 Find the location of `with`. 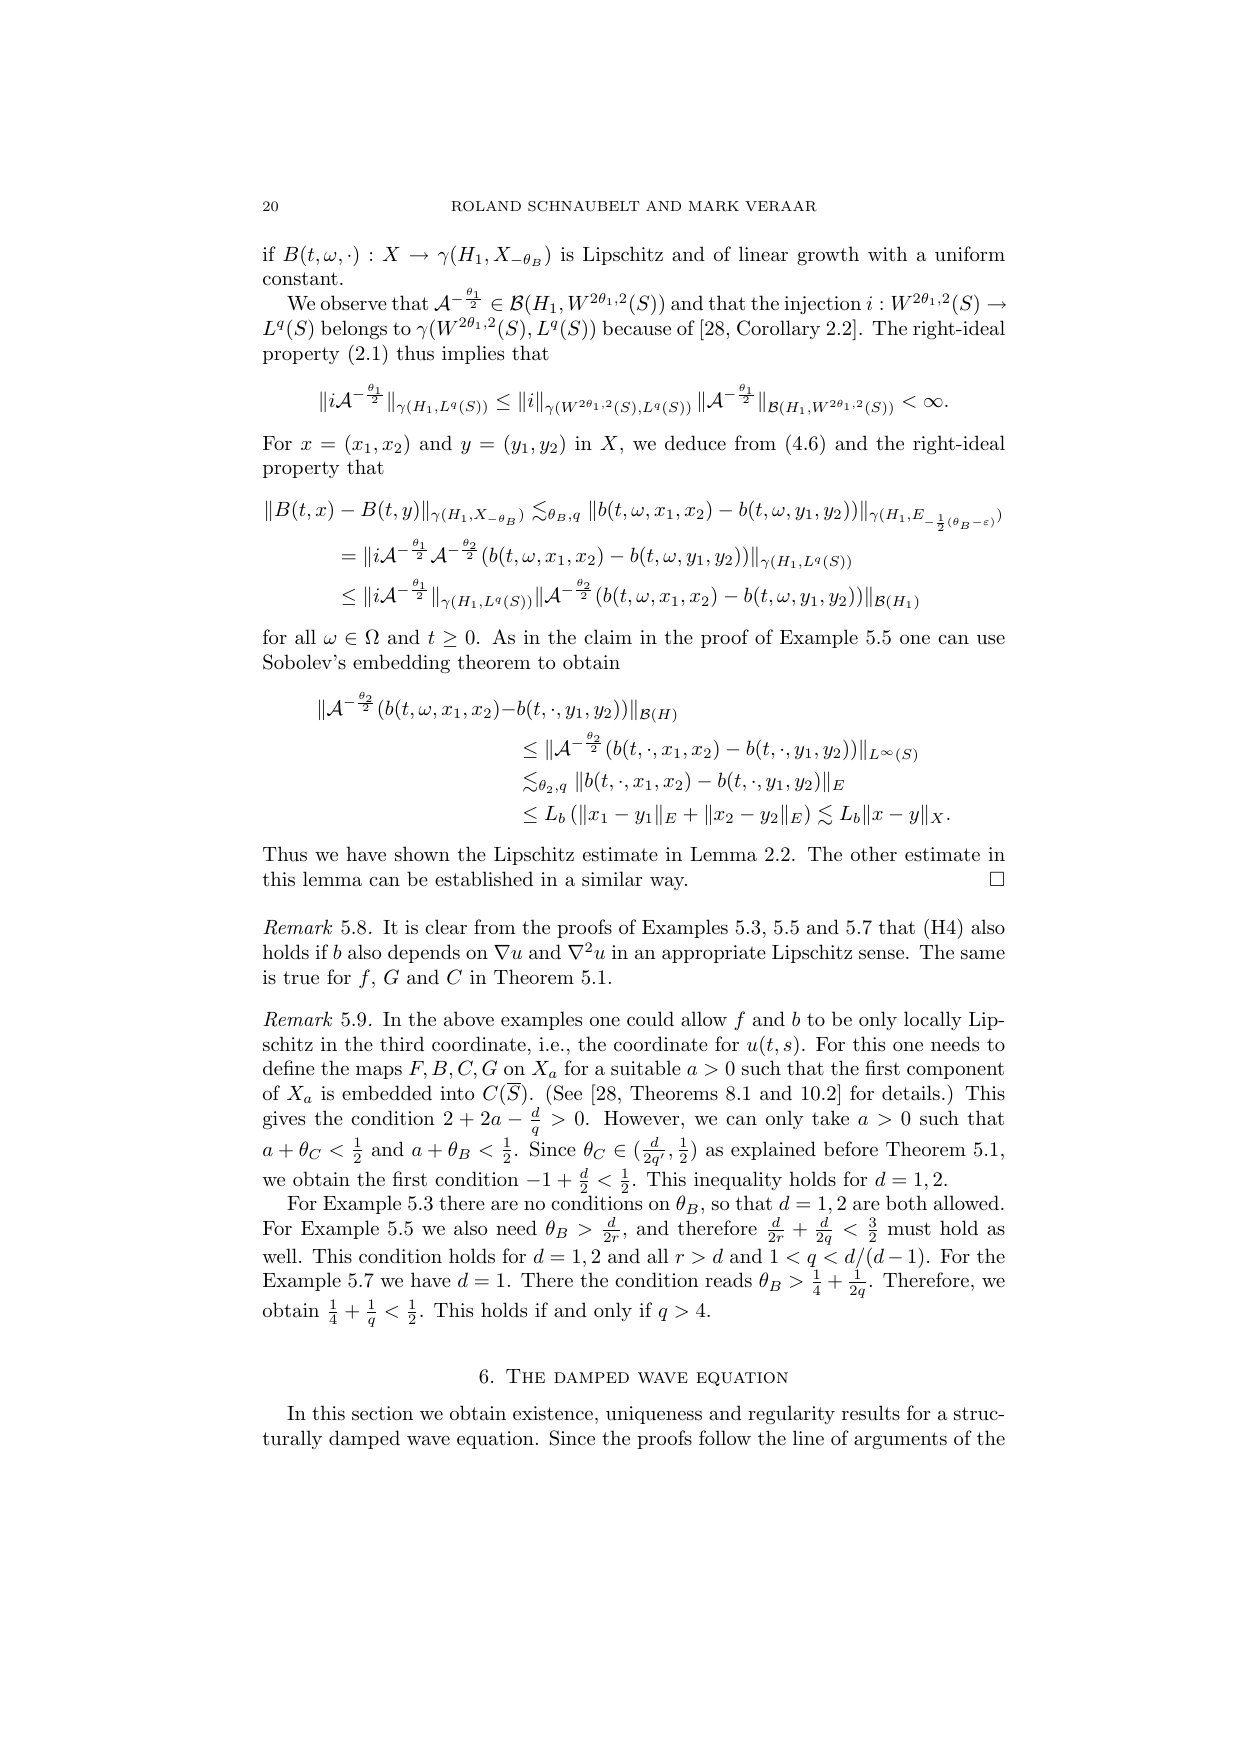

with is located at coordinates (887, 253).
